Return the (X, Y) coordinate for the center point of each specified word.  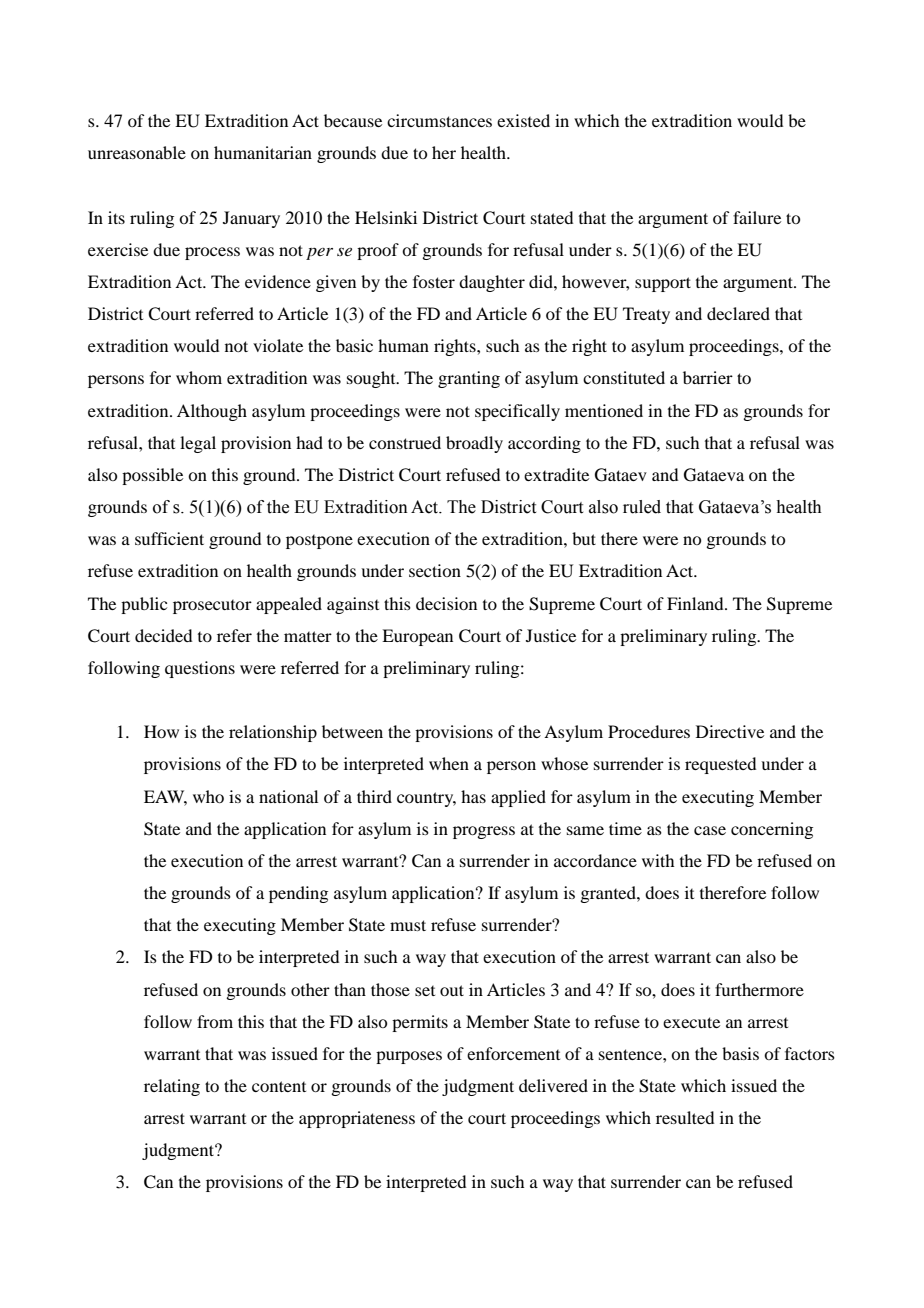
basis (740, 1053)
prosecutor (212, 607)
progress (484, 832)
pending (298, 894)
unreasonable (137, 152)
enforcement (513, 1053)
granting (469, 379)
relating (172, 1087)
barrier (708, 377)
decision (446, 603)
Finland (696, 603)
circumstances (439, 120)
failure (757, 217)
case (710, 830)
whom (199, 377)
